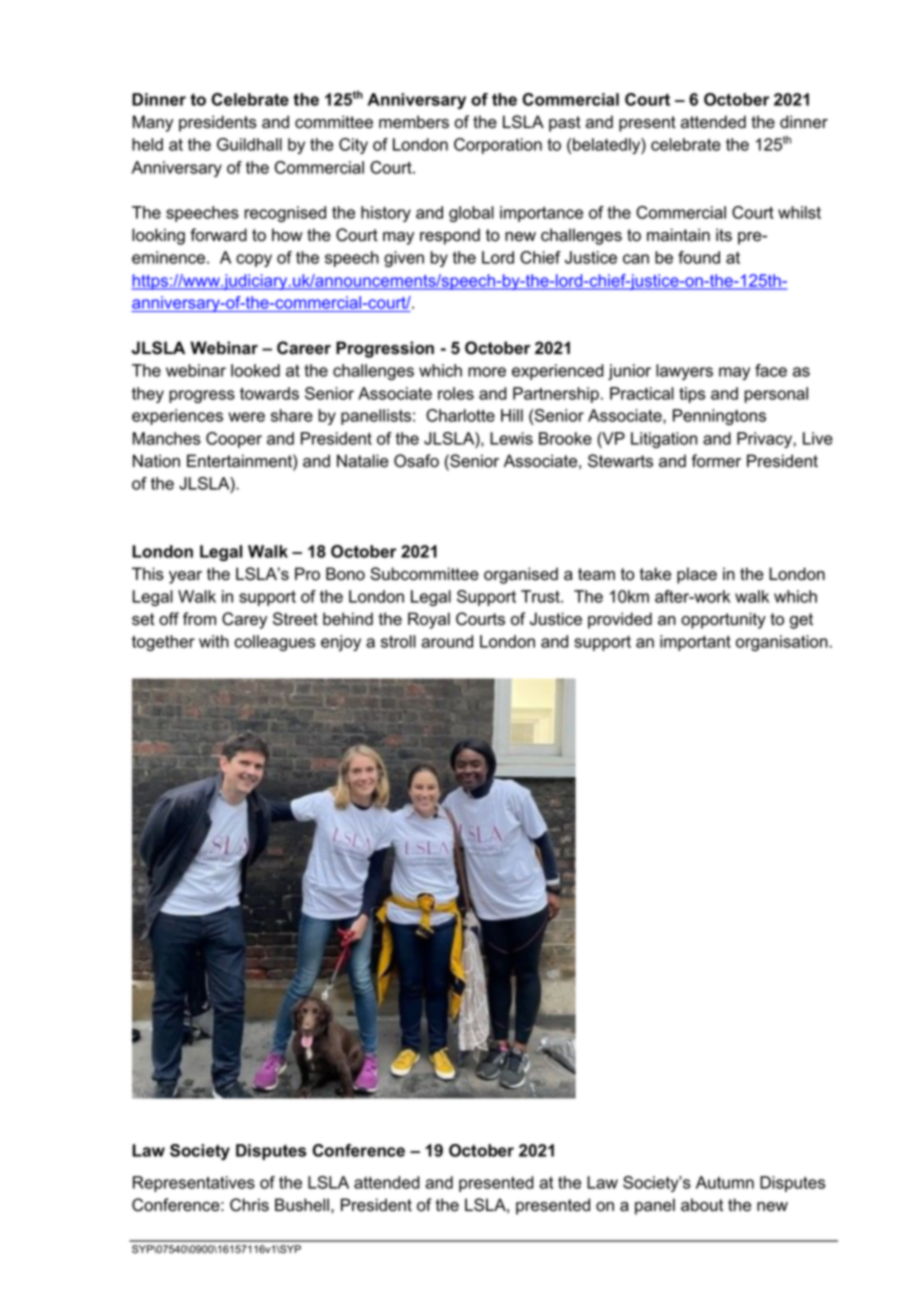 This document has width=924, height=1308. What do you see at coordinates (234, 440) in the document?
I see `Cooper` at bounding box center [234, 440].
